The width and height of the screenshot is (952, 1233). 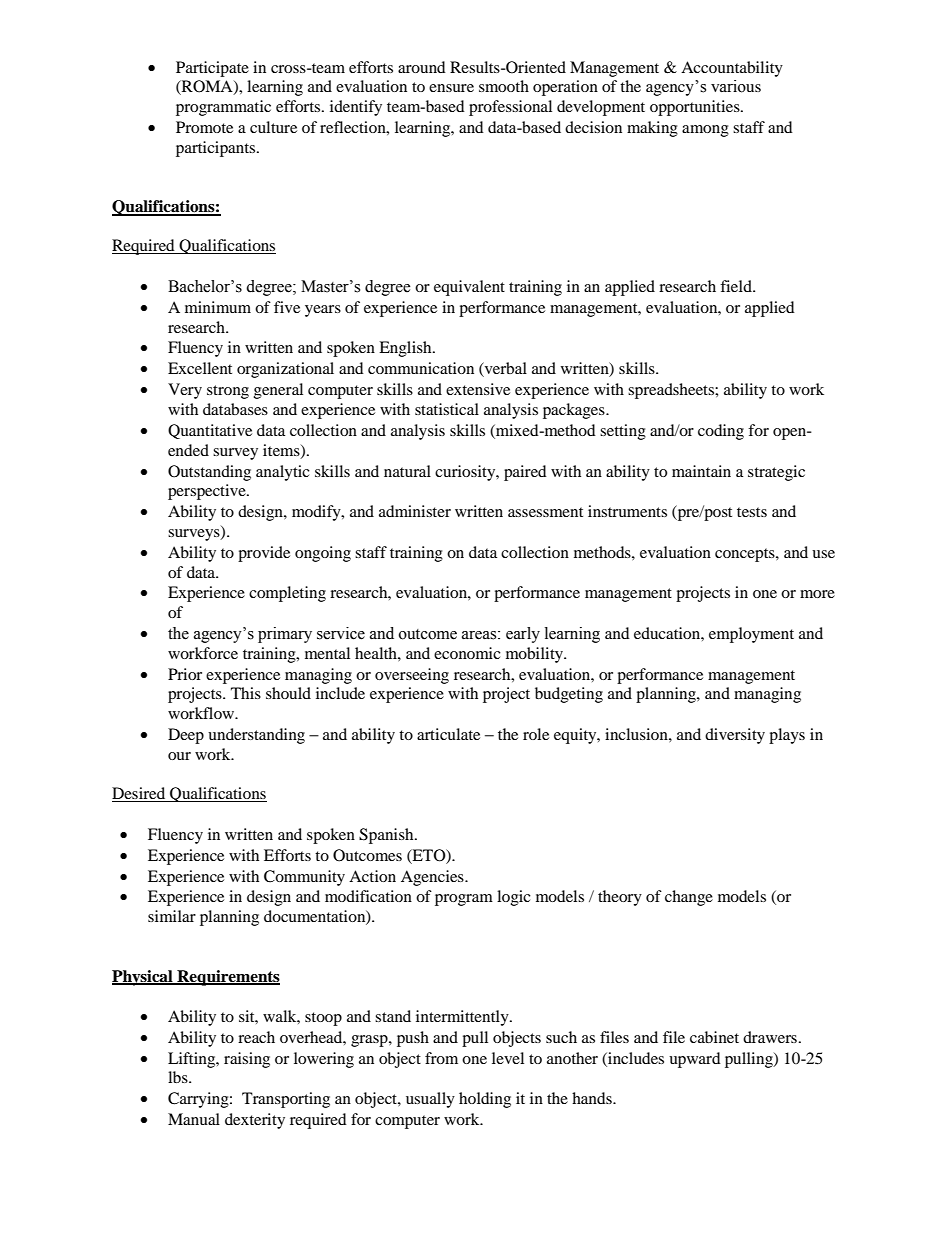 What do you see at coordinates (736, 86) in the screenshot?
I see `various` at bounding box center [736, 86].
